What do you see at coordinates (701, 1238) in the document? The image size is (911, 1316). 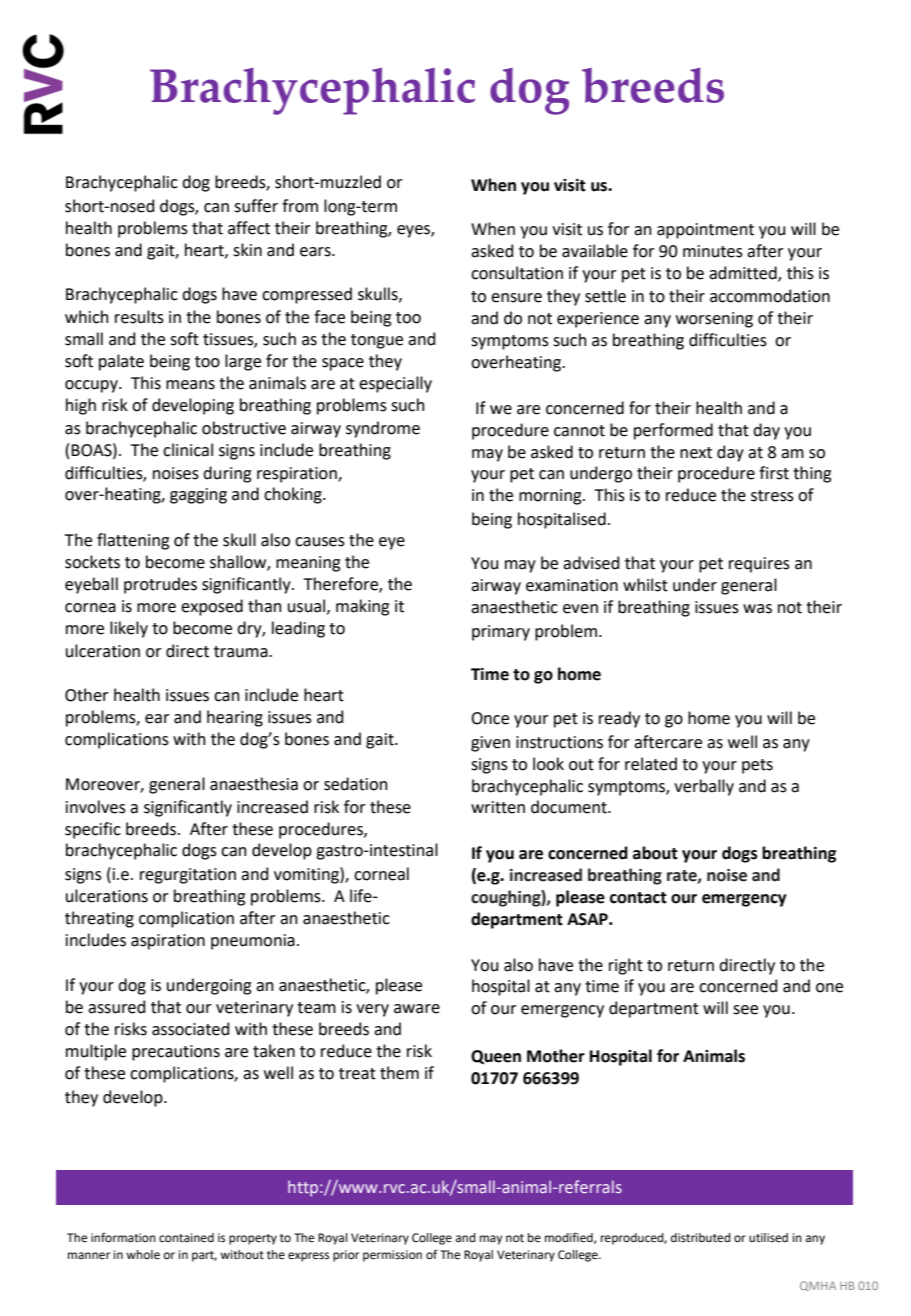 I see `distributed` at bounding box center [701, 1238].
